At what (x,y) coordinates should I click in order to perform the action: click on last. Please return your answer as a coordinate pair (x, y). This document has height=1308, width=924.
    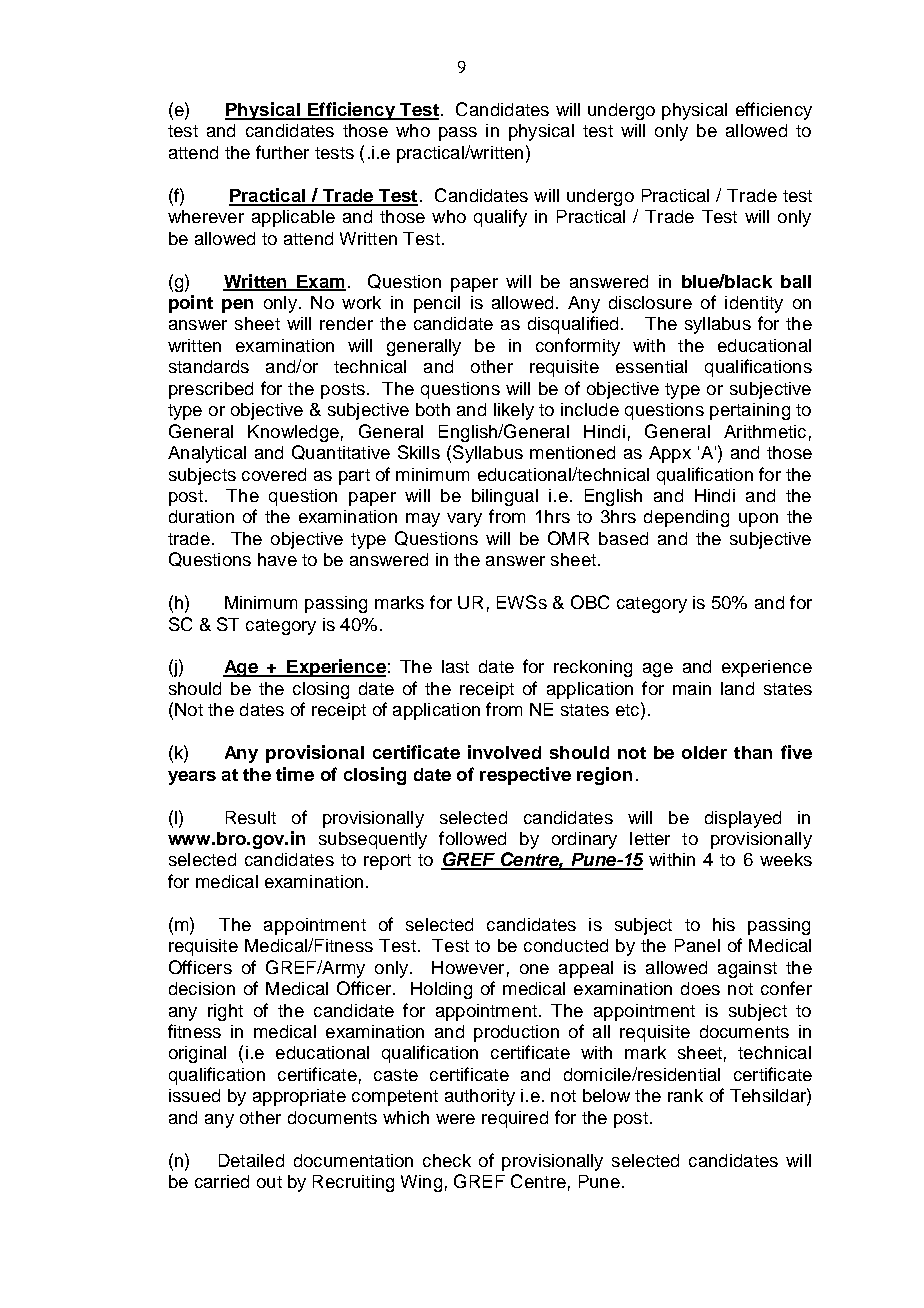
    Looking at the image, I should click on (455, 666).
